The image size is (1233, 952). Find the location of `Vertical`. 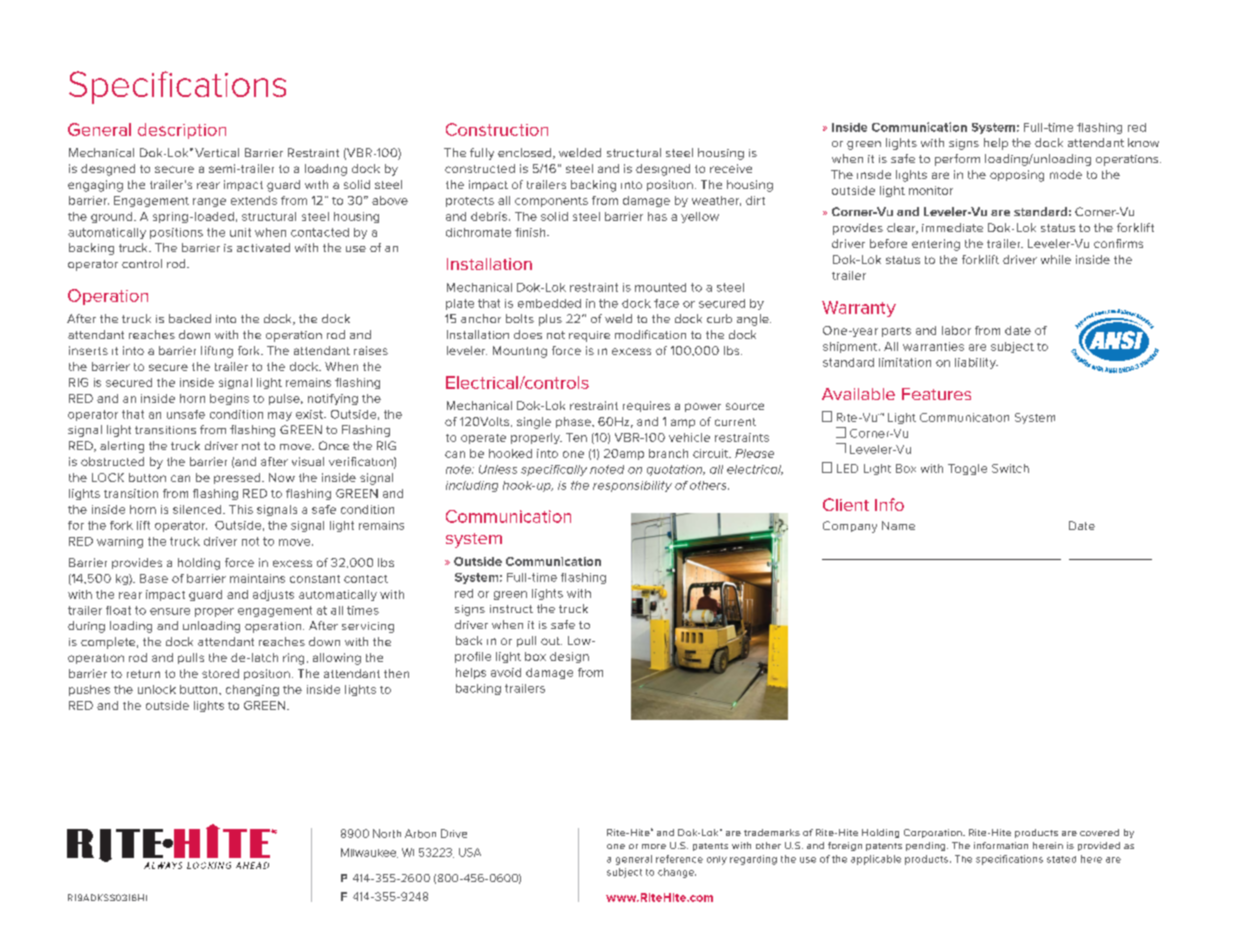

Vertical is located at coordinates (217, 152).
